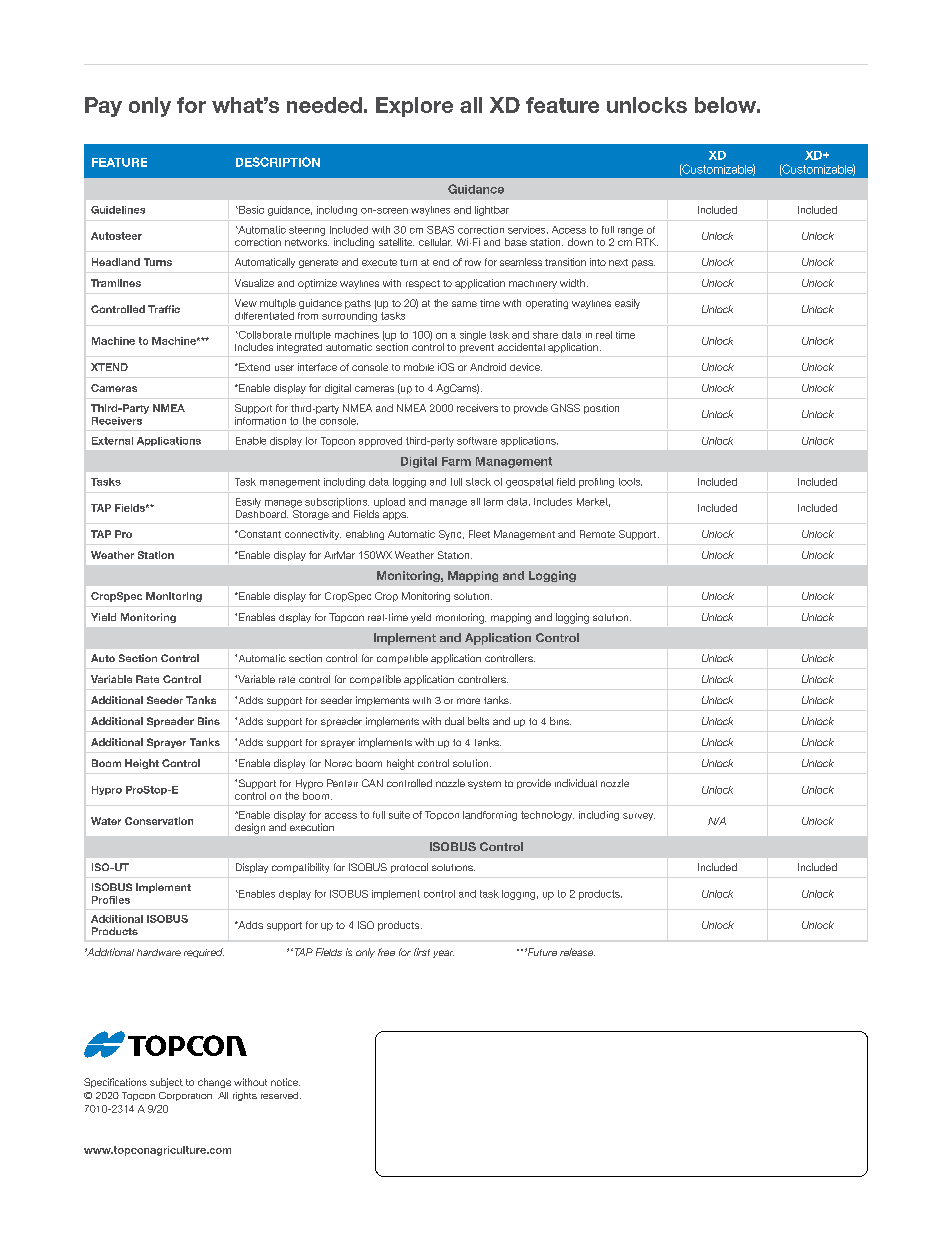  Describe the element at coordinates (358, 304) in the screenshot. I see `paths` at that location.
